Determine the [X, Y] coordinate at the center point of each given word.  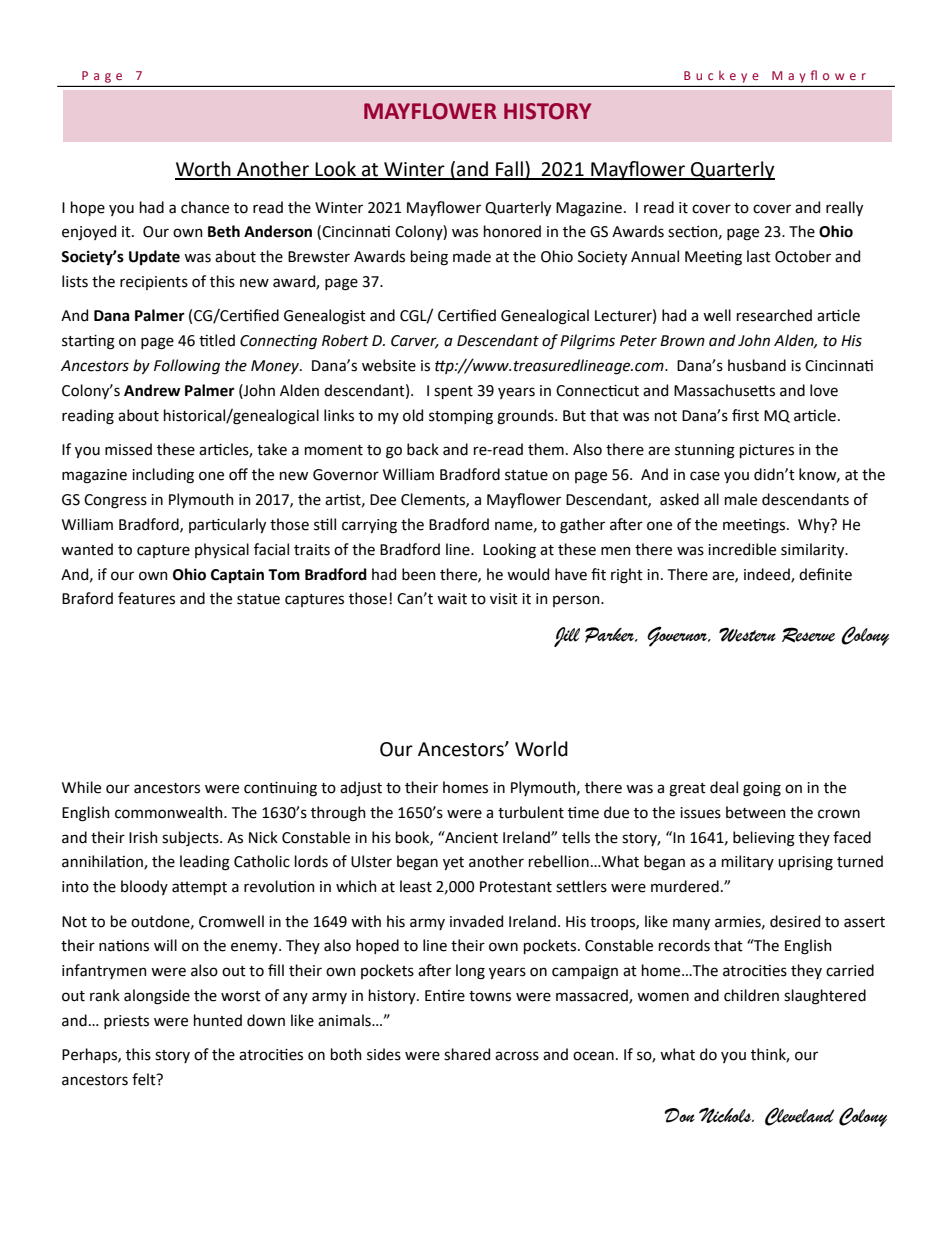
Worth [204, 170]
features [146, 598]
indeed [768, 575]
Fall [509, 170]
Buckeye [721, 77]
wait [452, 599]
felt [145, 1079]
